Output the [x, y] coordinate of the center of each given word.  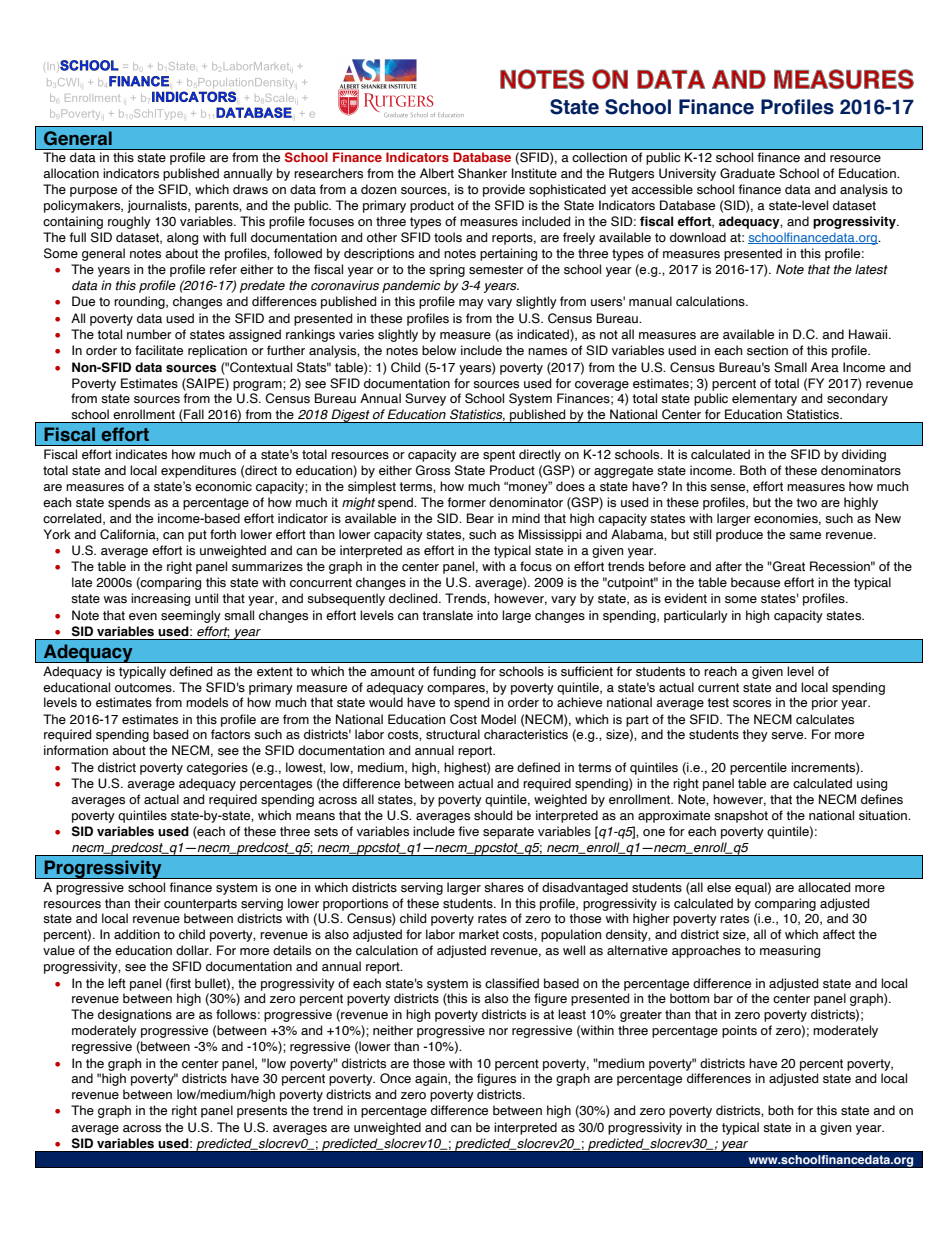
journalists [158, 206]
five [468, 831]
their [147, 903]
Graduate [747, 173]
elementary [764, 399]
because [755, 582]
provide [504, 190]
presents [262, 1112]
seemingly [191, 616]
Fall [194, 414]
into [487, 615]
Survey [425, 399]
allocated [824, 887]
